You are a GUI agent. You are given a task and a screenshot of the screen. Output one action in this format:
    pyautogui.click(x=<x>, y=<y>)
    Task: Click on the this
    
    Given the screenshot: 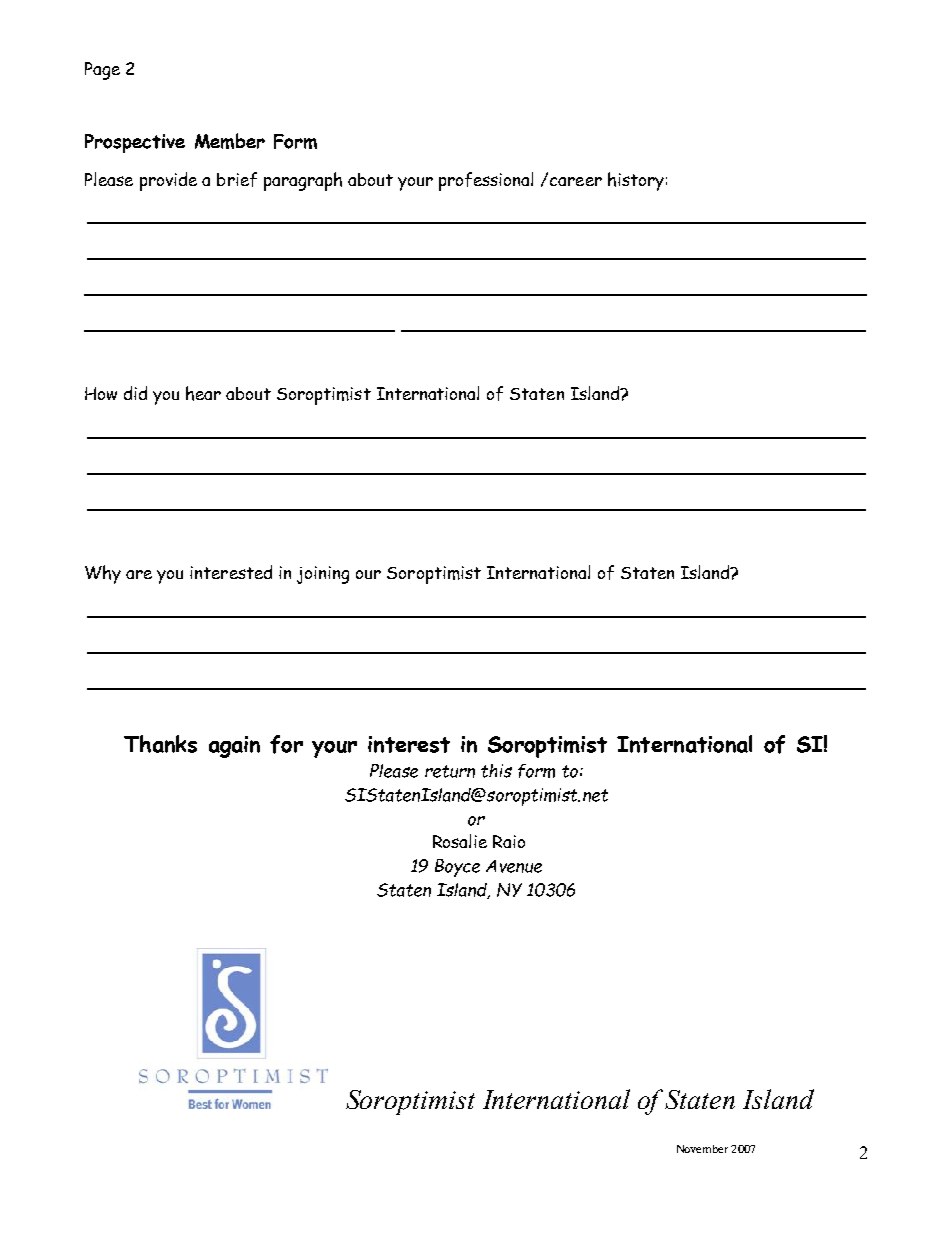 What is the action you would take?
    pyautogui.click(x=496, y=771)
